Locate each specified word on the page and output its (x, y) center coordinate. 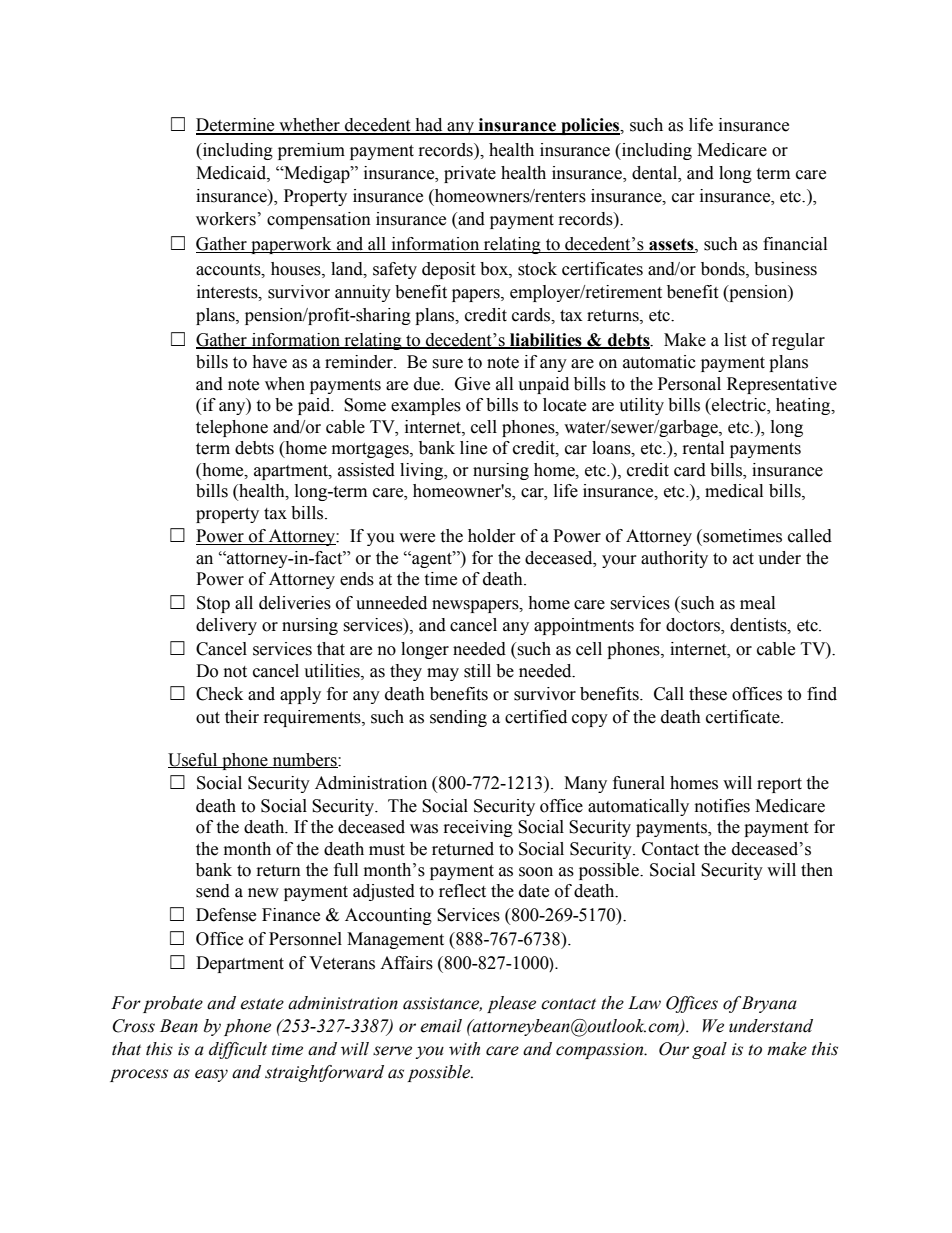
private (470, 174)
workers (226, 219)
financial (795, 244)
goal (709, 1050)
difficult (238, 1050)
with (464, 1049)
